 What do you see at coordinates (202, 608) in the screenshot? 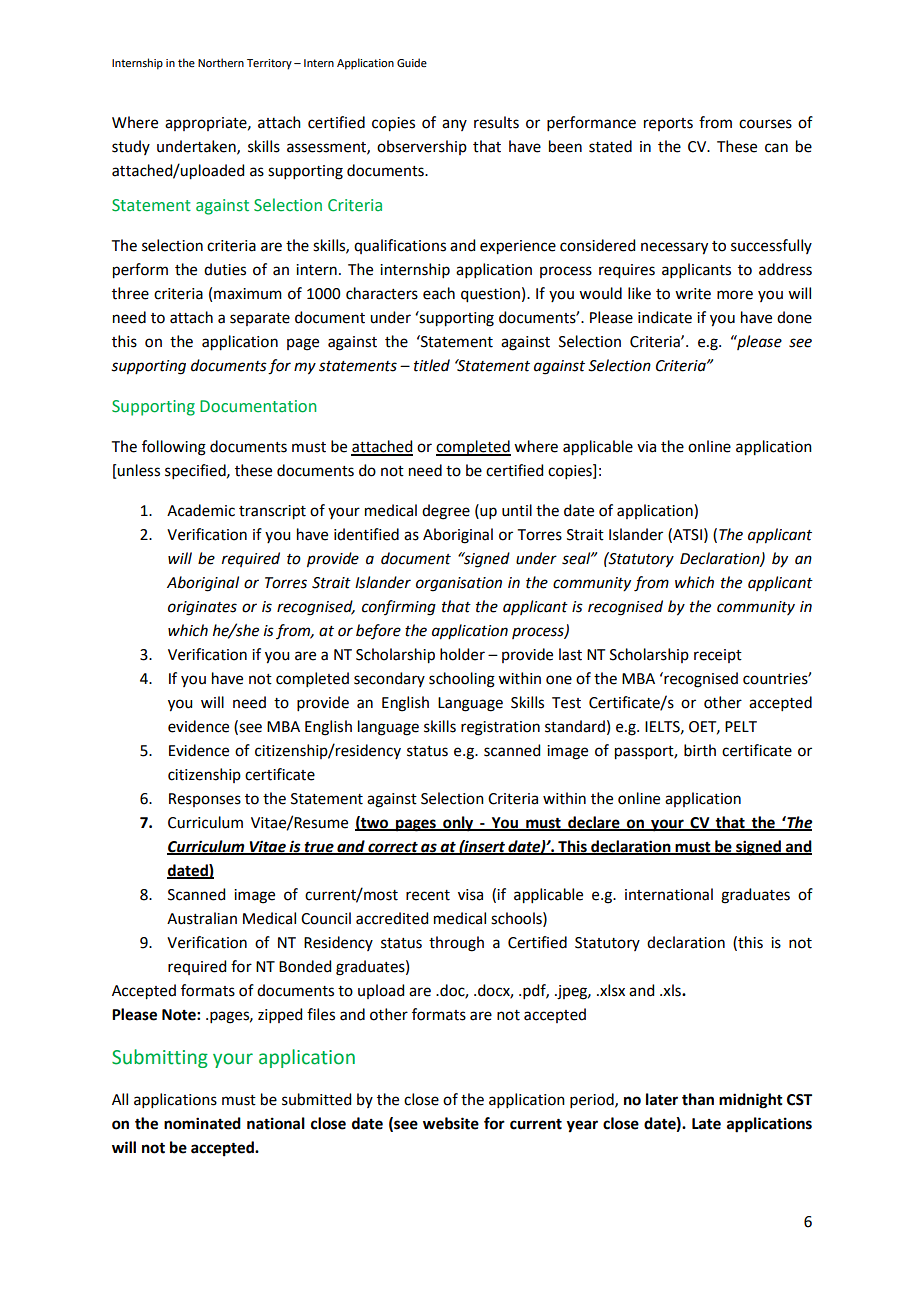
I see `originates` at bounding box center [202, 608].
